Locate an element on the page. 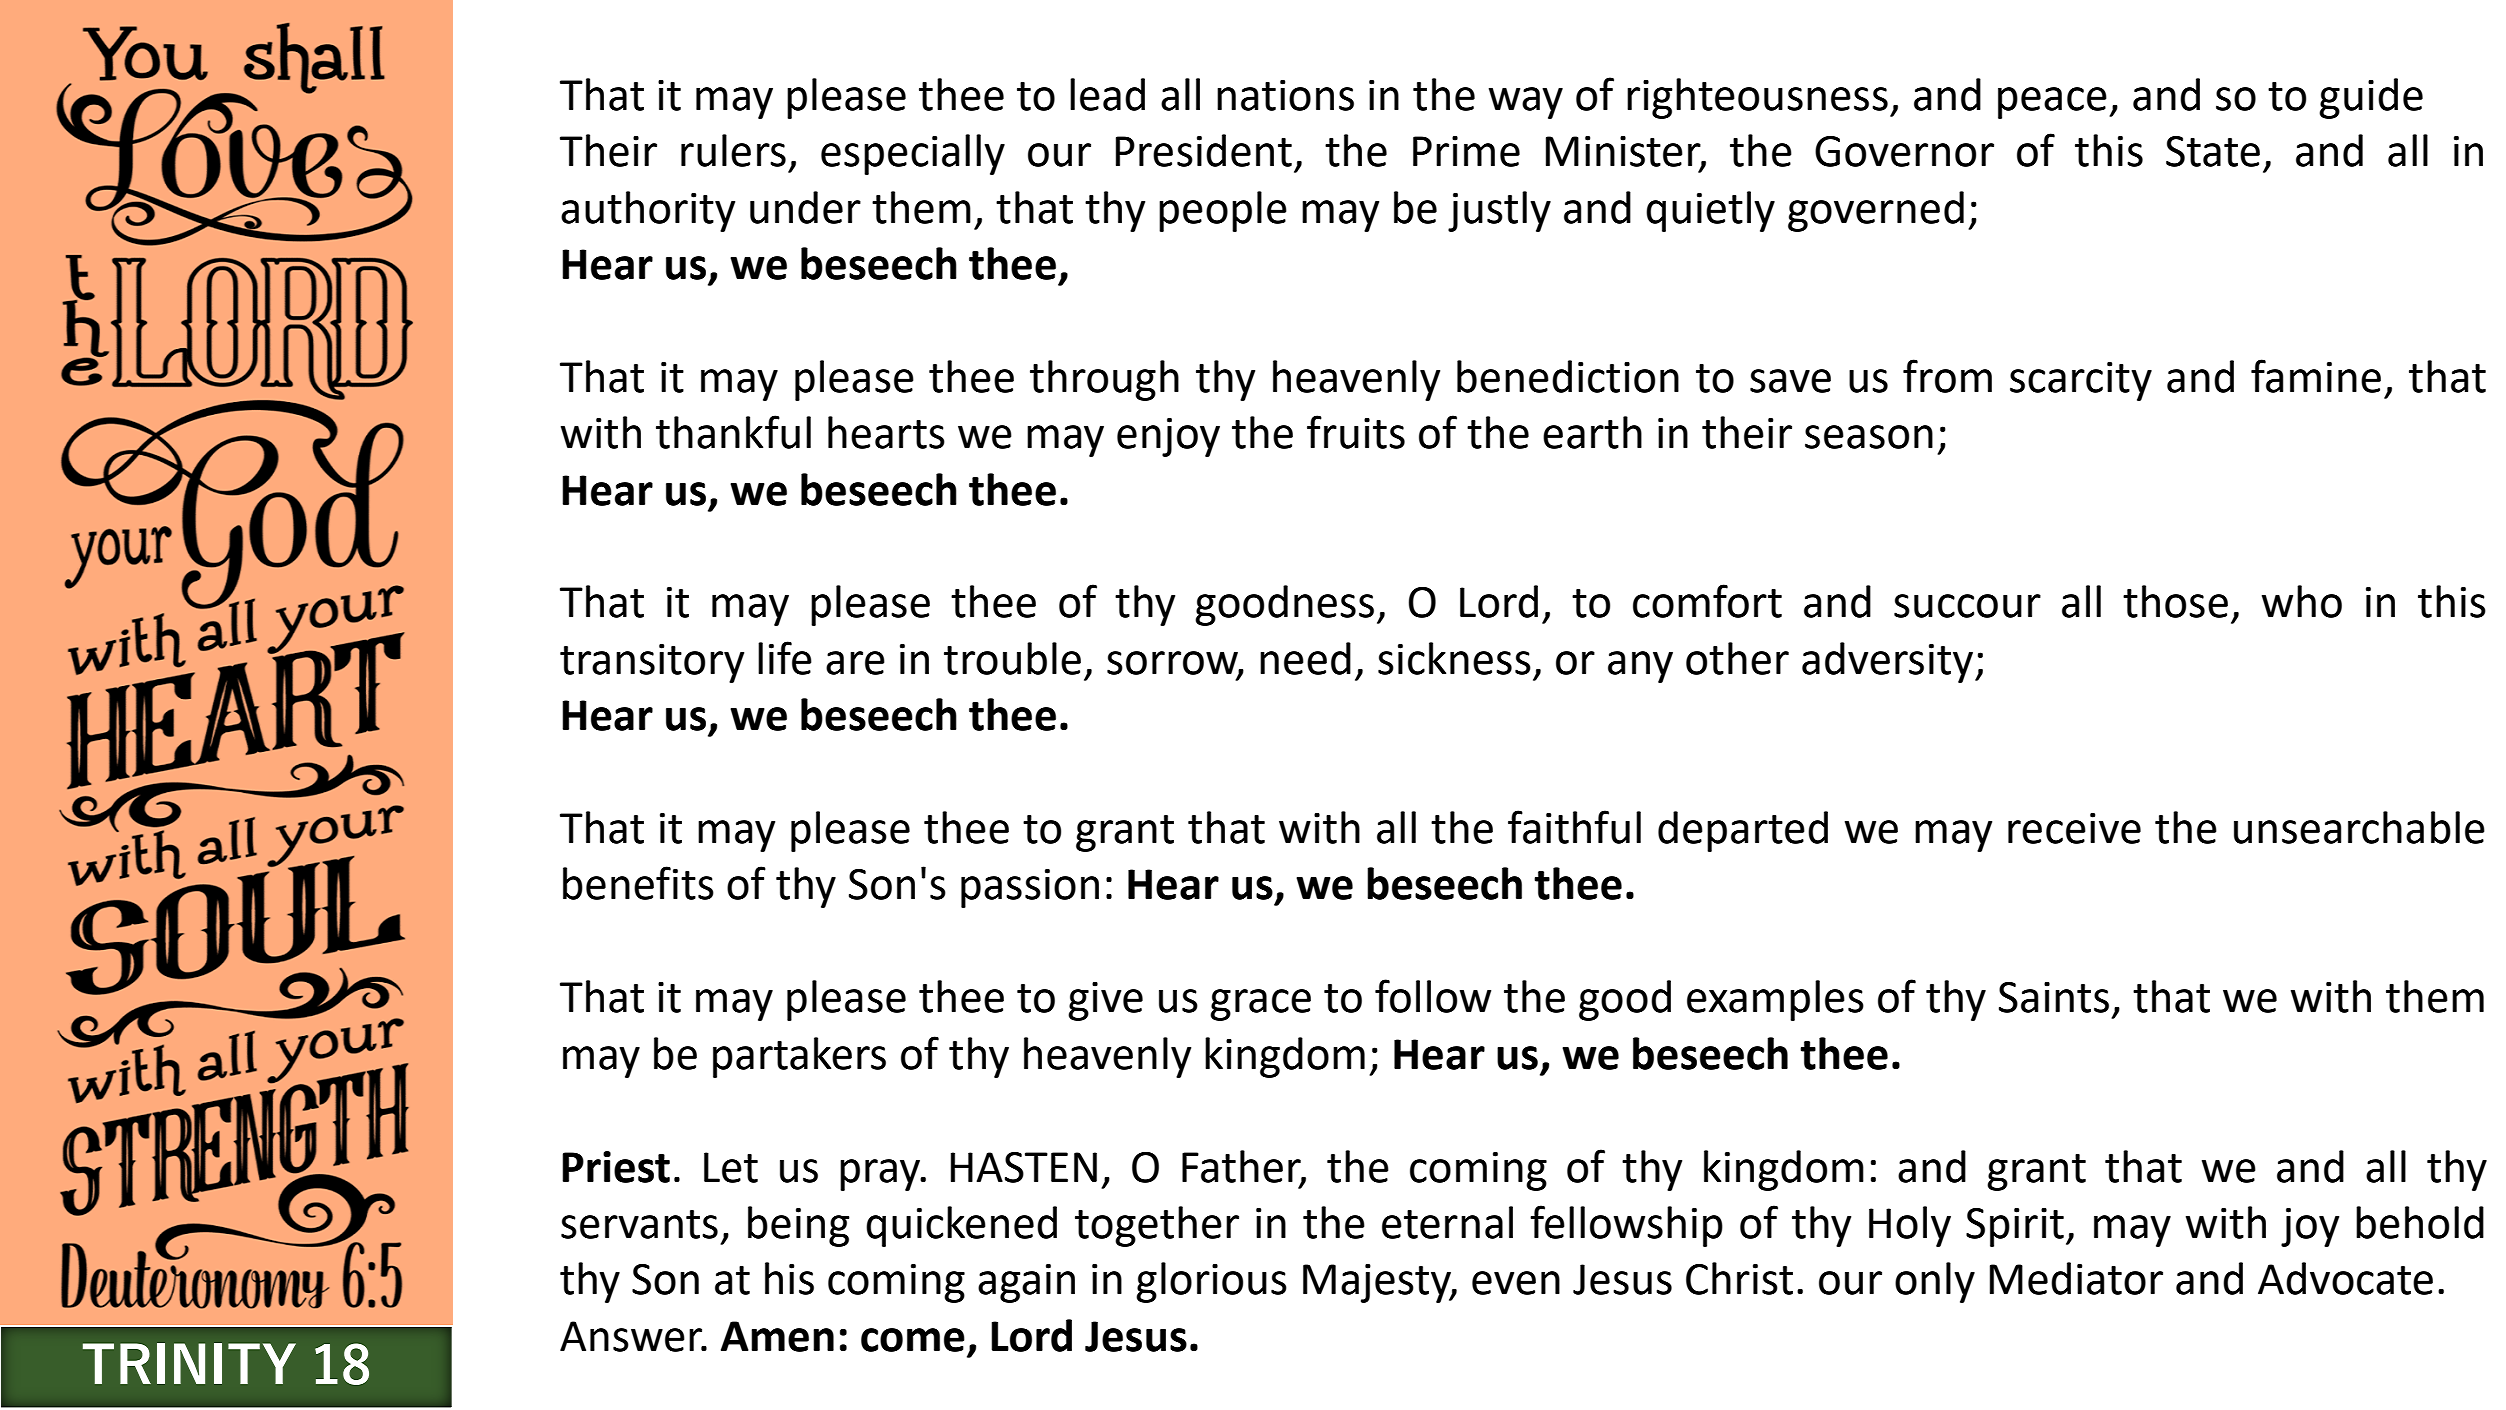  thankful is located at coordinates (733, 432).
